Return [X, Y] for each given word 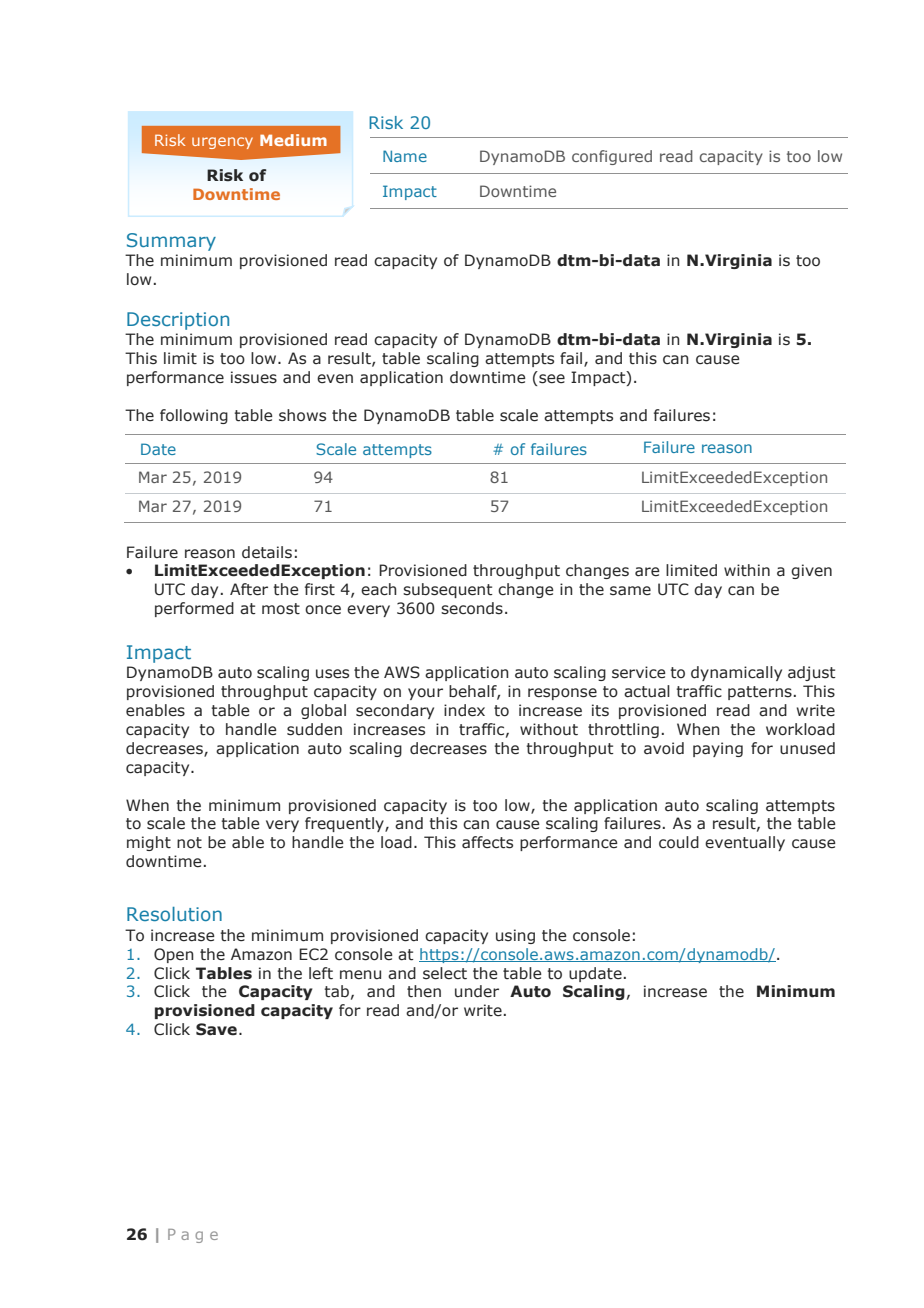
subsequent [448, 590]
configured [612, 157]
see [552, 379]
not [189, 843]
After [249, 589]
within [747, 570]
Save [216, 1029]
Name [405, 156]
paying [718, 749]
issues [254, 377]
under [477, 991]
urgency [222, 143]
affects [487, 842]
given [811, 571]
